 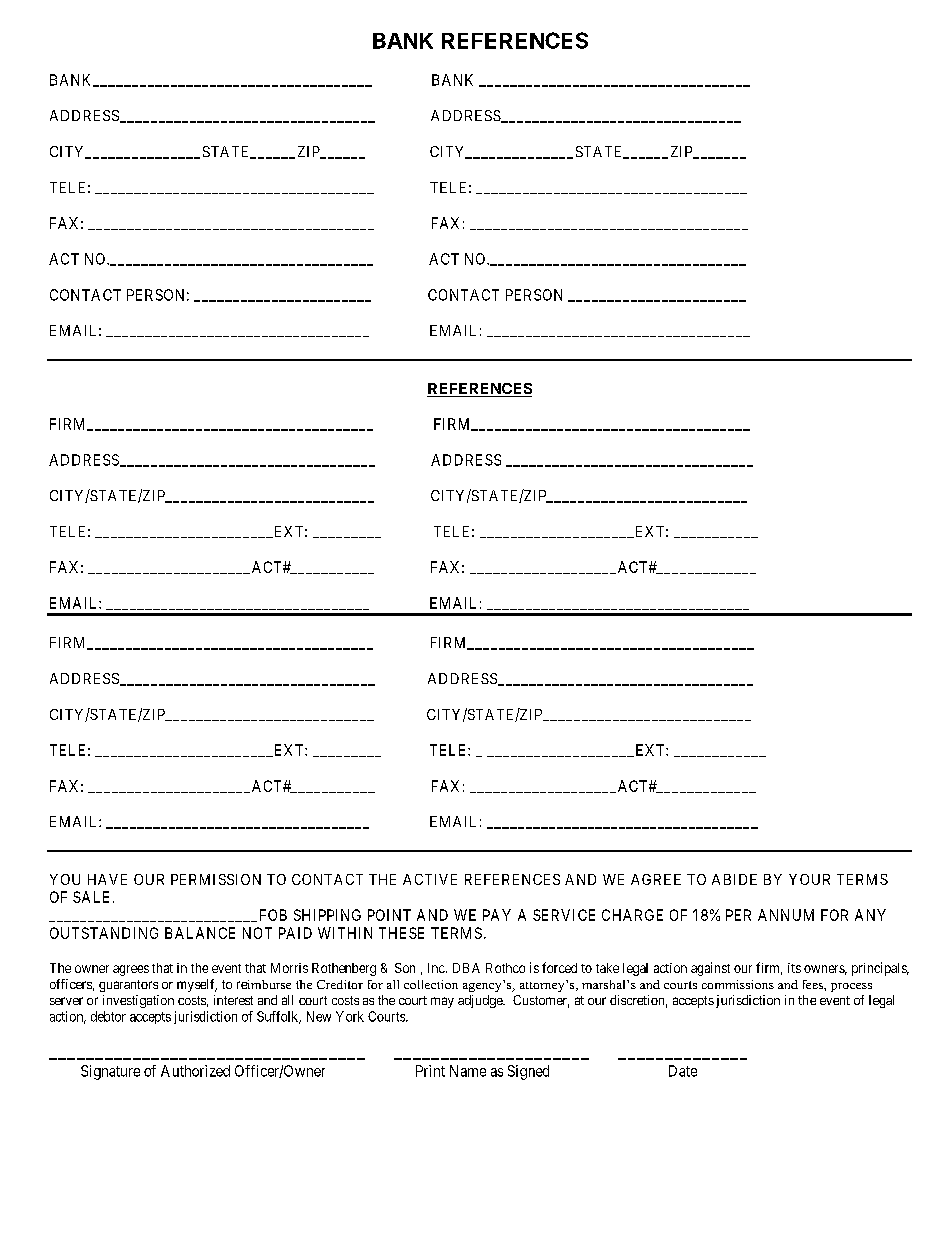 What do you see at coordinates (350, 1016) in the page?
I see `York` at bounding box center [350, 1016].
